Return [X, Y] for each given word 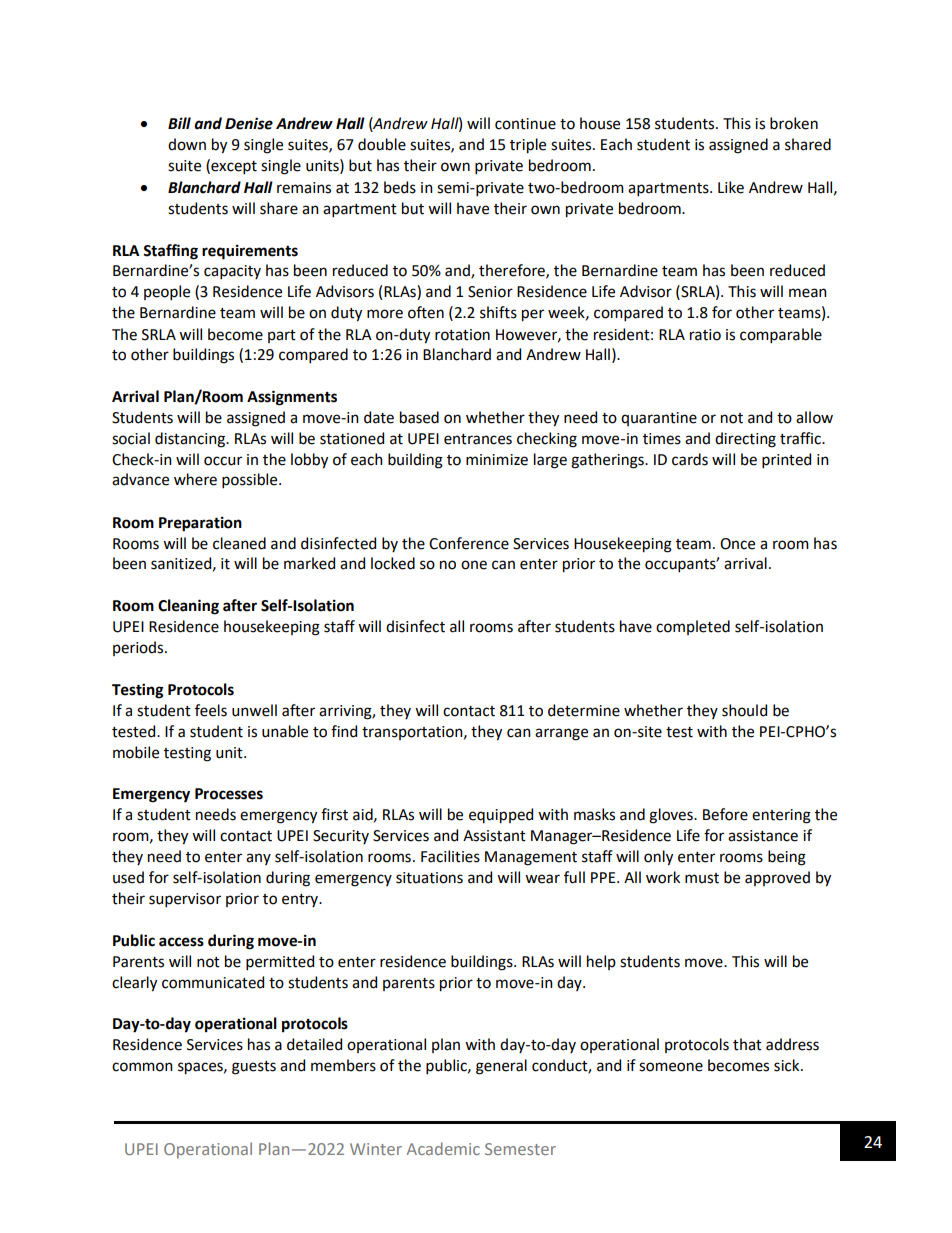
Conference [469, 543]
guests [254, 1068]
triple [528, 146]
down [187, 144]
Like [731, 187]
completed [693, 627]
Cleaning [188, 607]
